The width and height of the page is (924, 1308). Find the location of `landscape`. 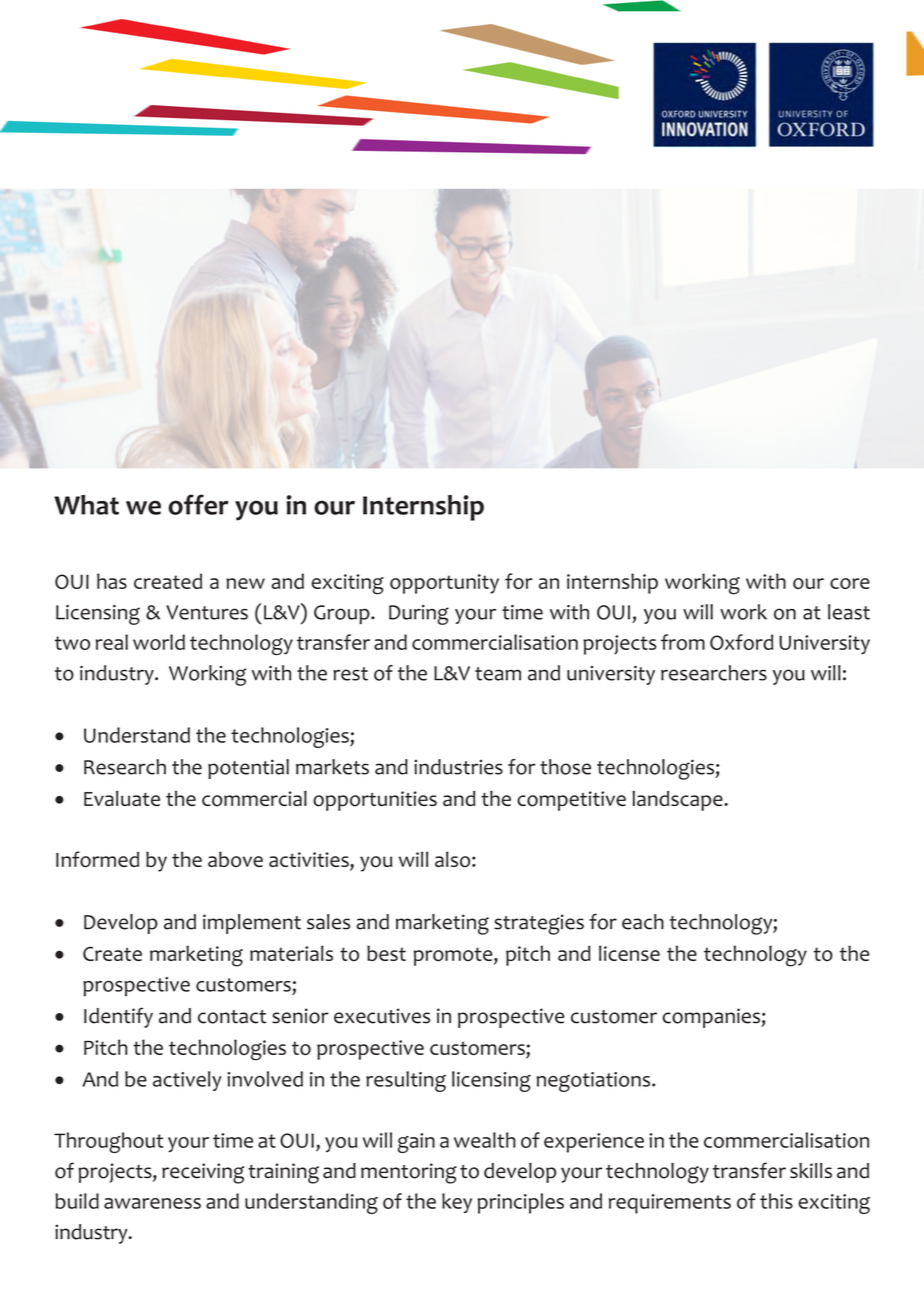

landscape is located at coordinates (678, 801).
